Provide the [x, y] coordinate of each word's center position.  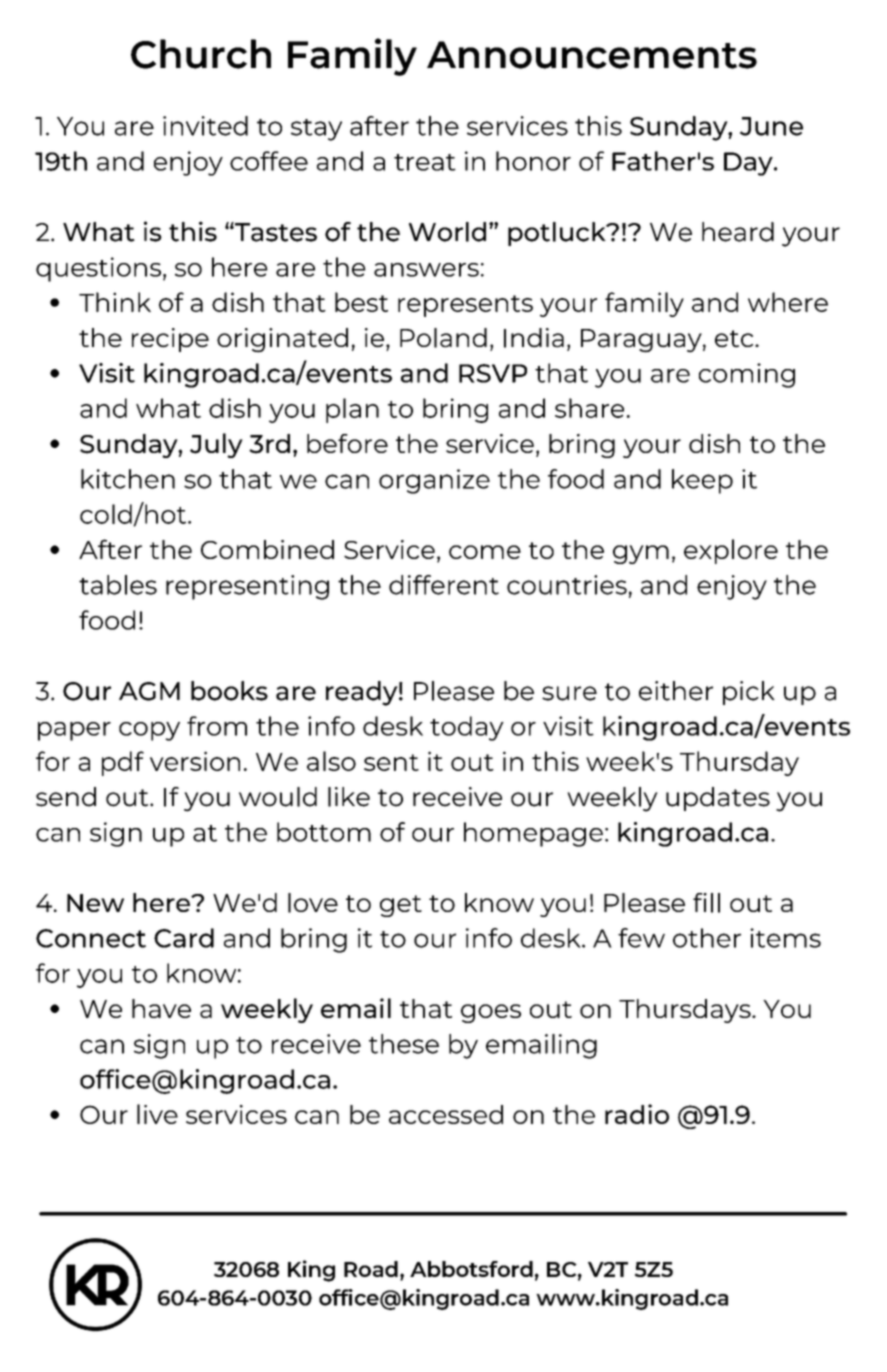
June [771, 126]
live [157, 1114]
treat [425, 162]
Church [201, 54]
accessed [446, 1114]
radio [637, 1114]
